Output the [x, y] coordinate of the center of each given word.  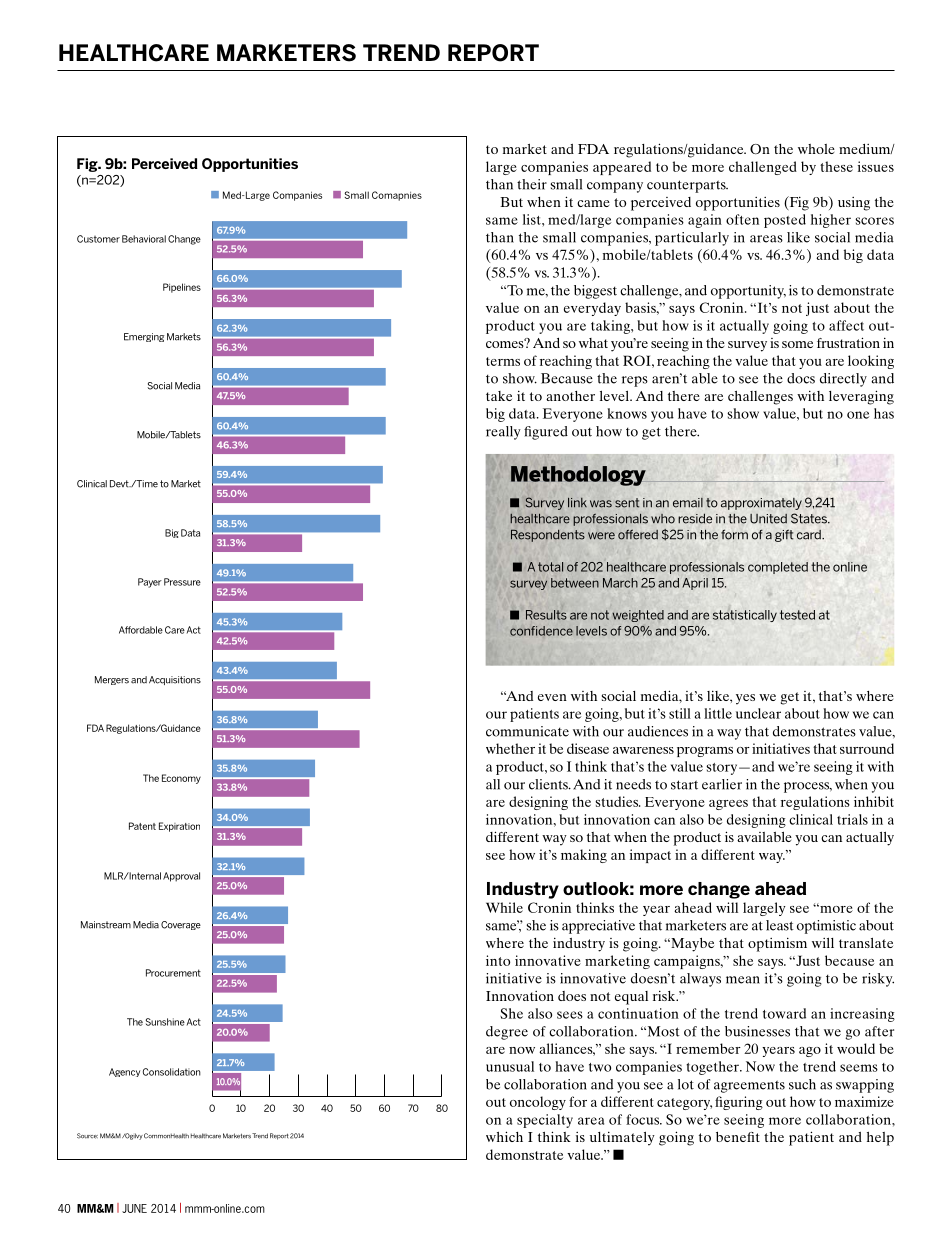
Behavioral [144, 239]
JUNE [134, 1208]
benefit [738, 1137]
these [836, 166]
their [532, 184]
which [504, 1136]
